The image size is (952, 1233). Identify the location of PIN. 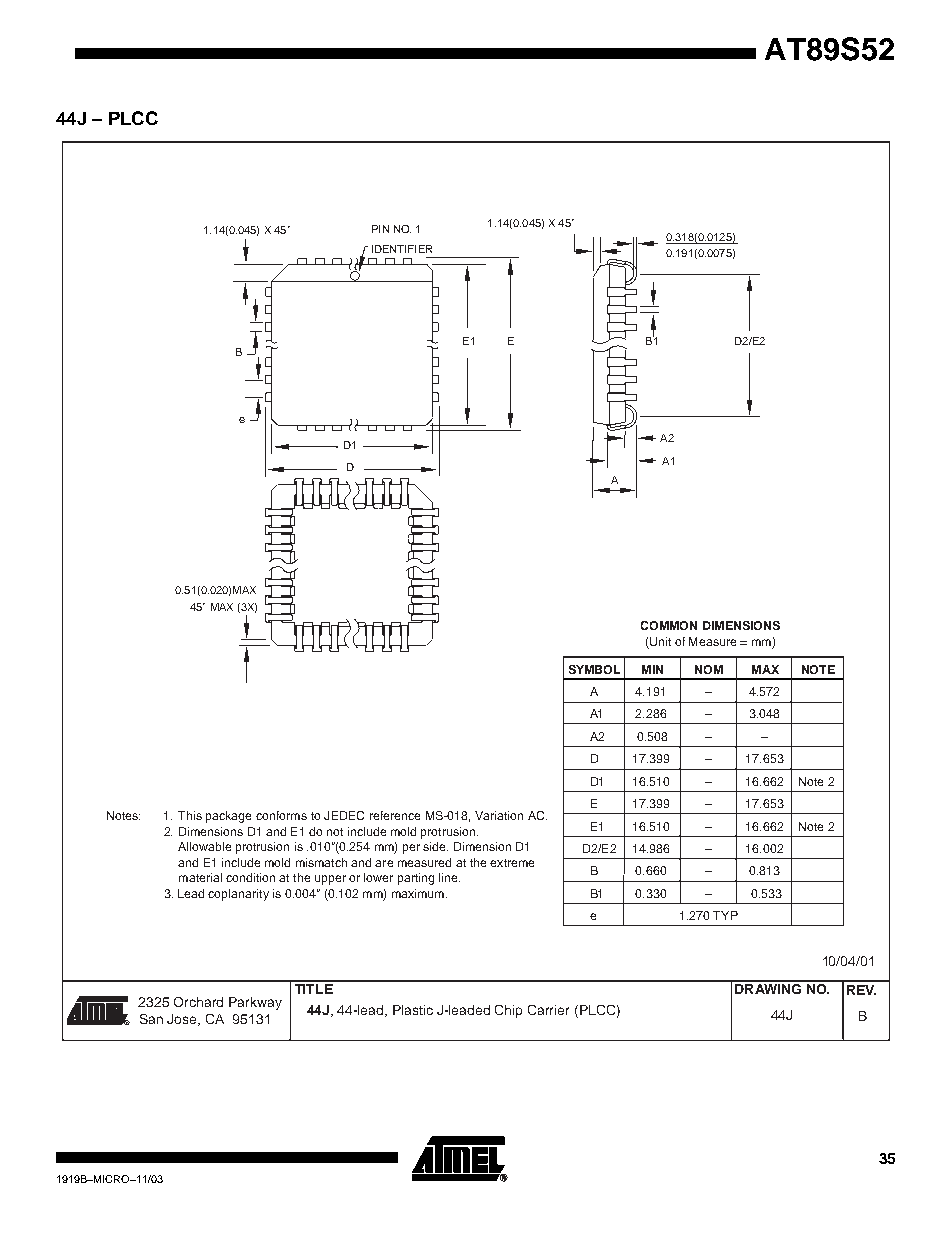
(380, 229).
